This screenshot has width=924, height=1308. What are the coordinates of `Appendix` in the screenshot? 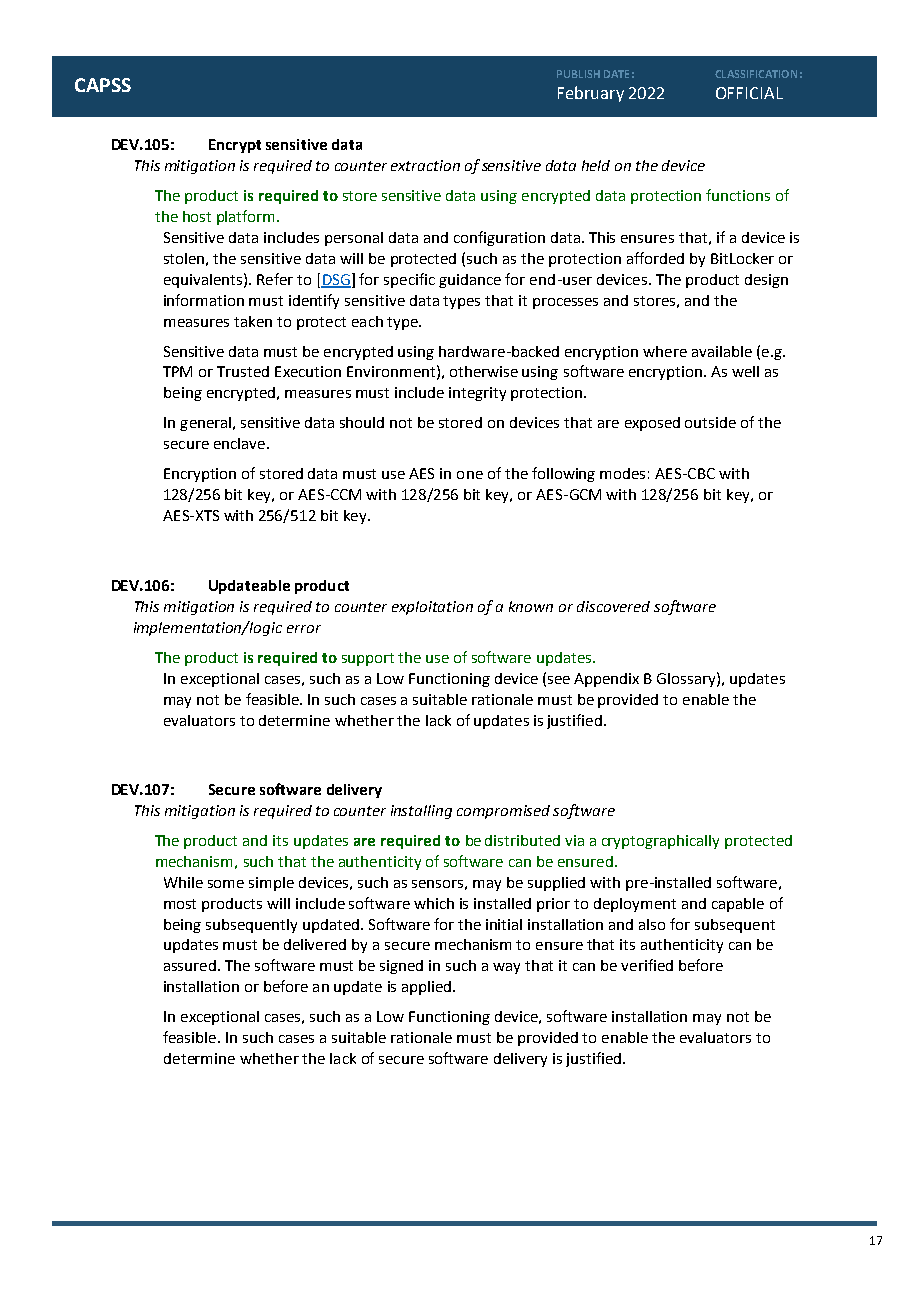 It's located at (606, 680).
